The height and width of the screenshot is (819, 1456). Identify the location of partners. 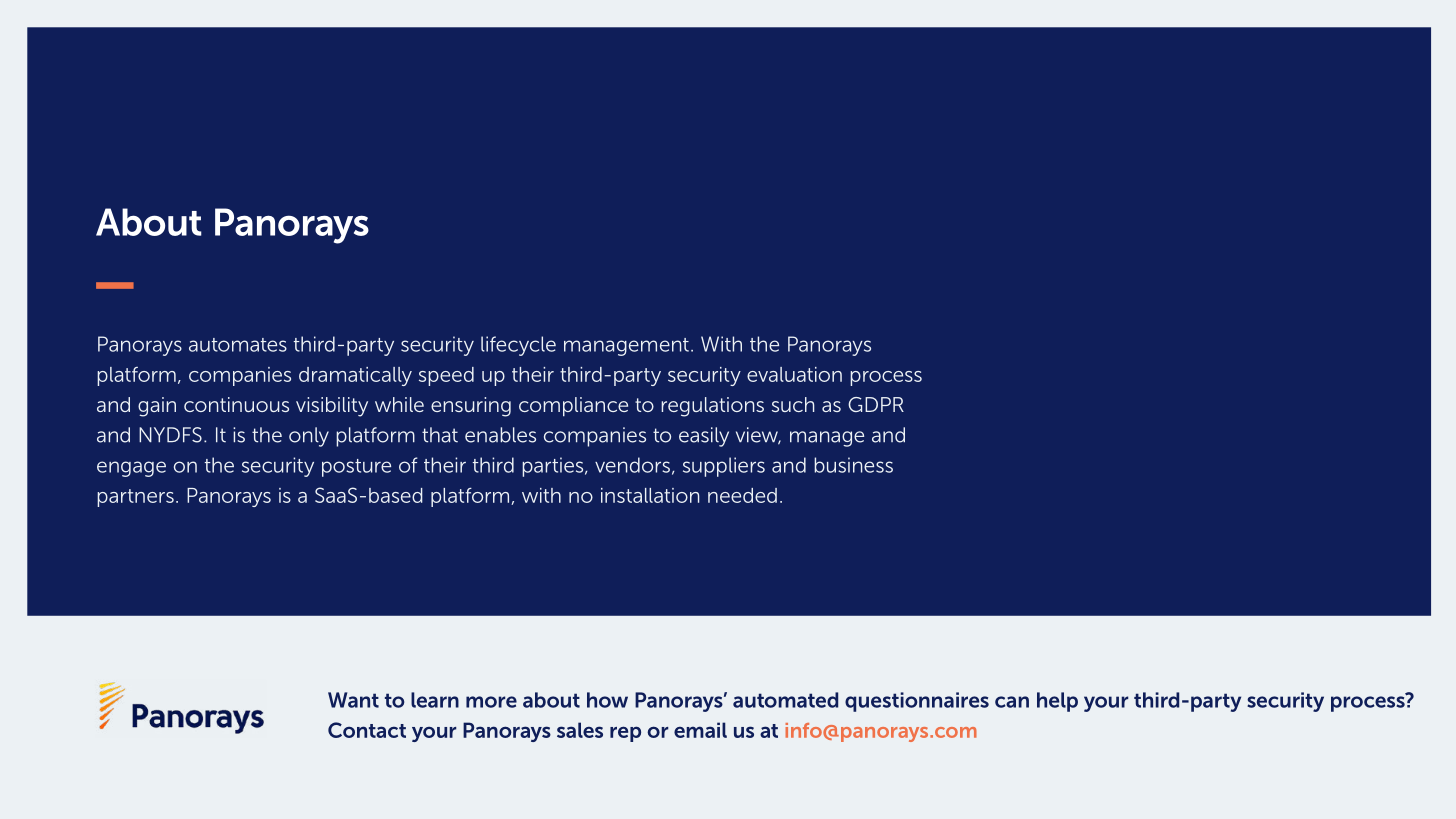
(135, 498).
